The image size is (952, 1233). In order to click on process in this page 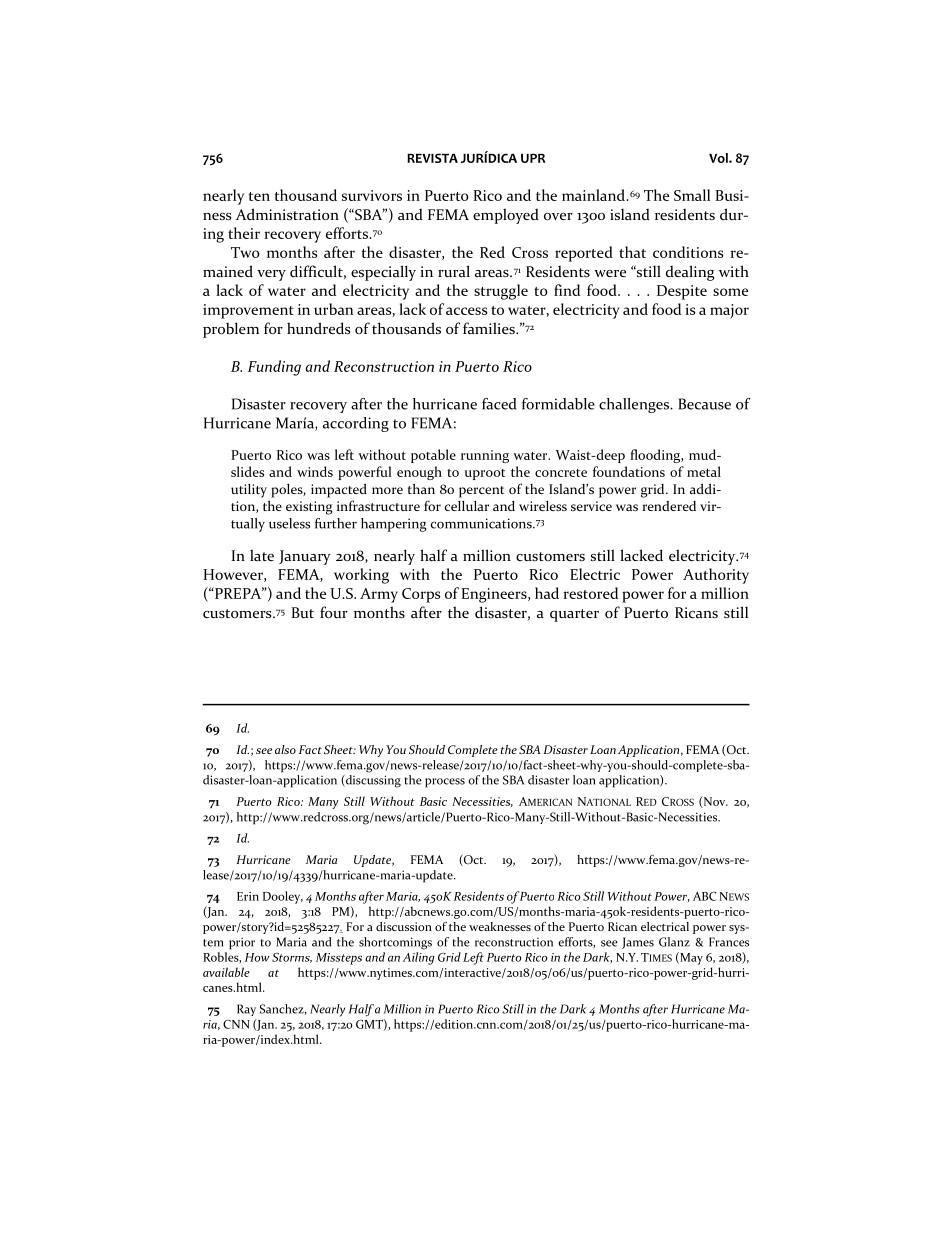, I will do `click(445, 783)`.
